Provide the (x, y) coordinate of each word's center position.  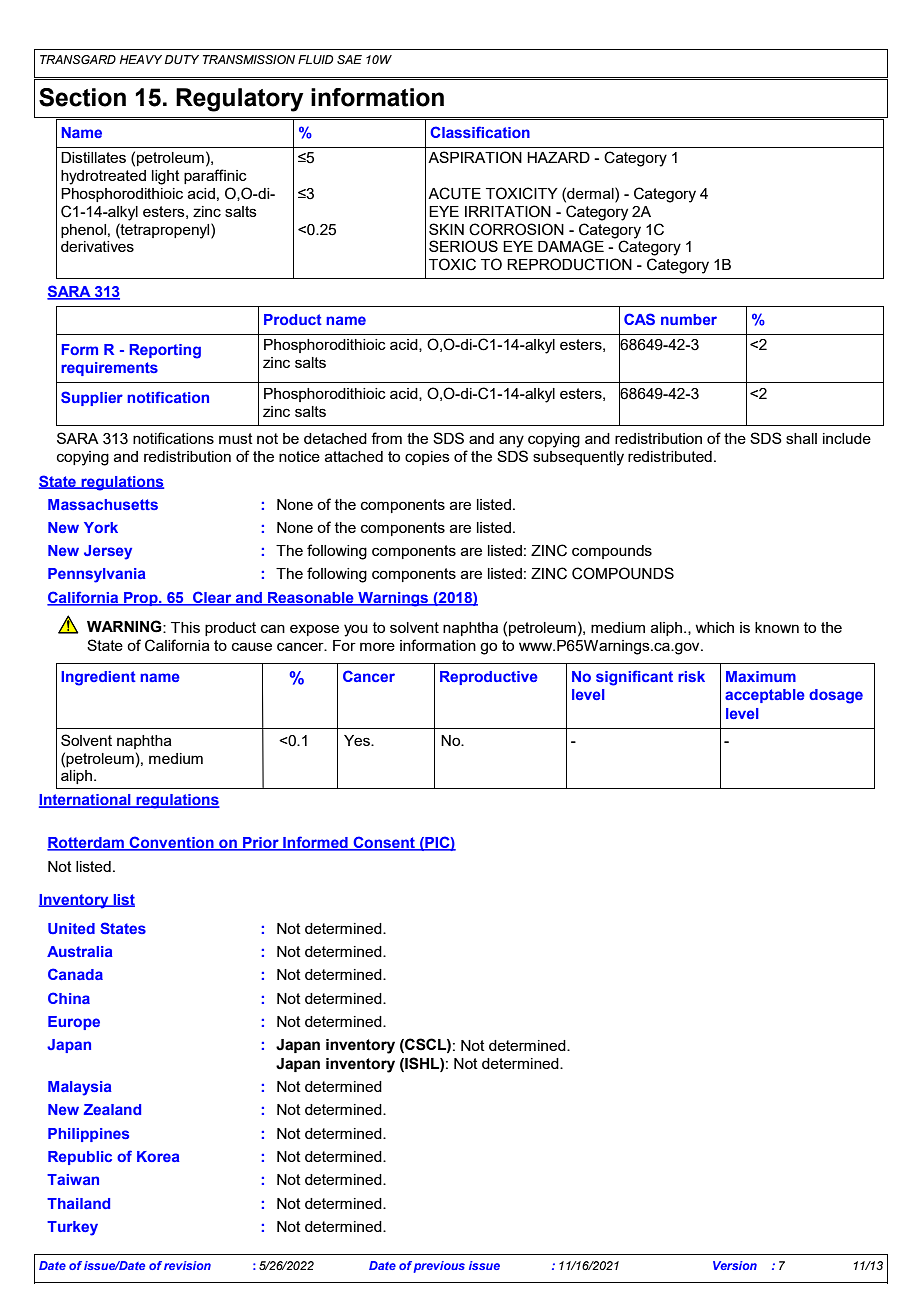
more (377, 646)
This (185, 627)
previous (439, 1267)
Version (735, 1265)
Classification (480, 132)
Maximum (761, 676)
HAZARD (558, 157)
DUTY (182, 59)
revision (187, 1265)
